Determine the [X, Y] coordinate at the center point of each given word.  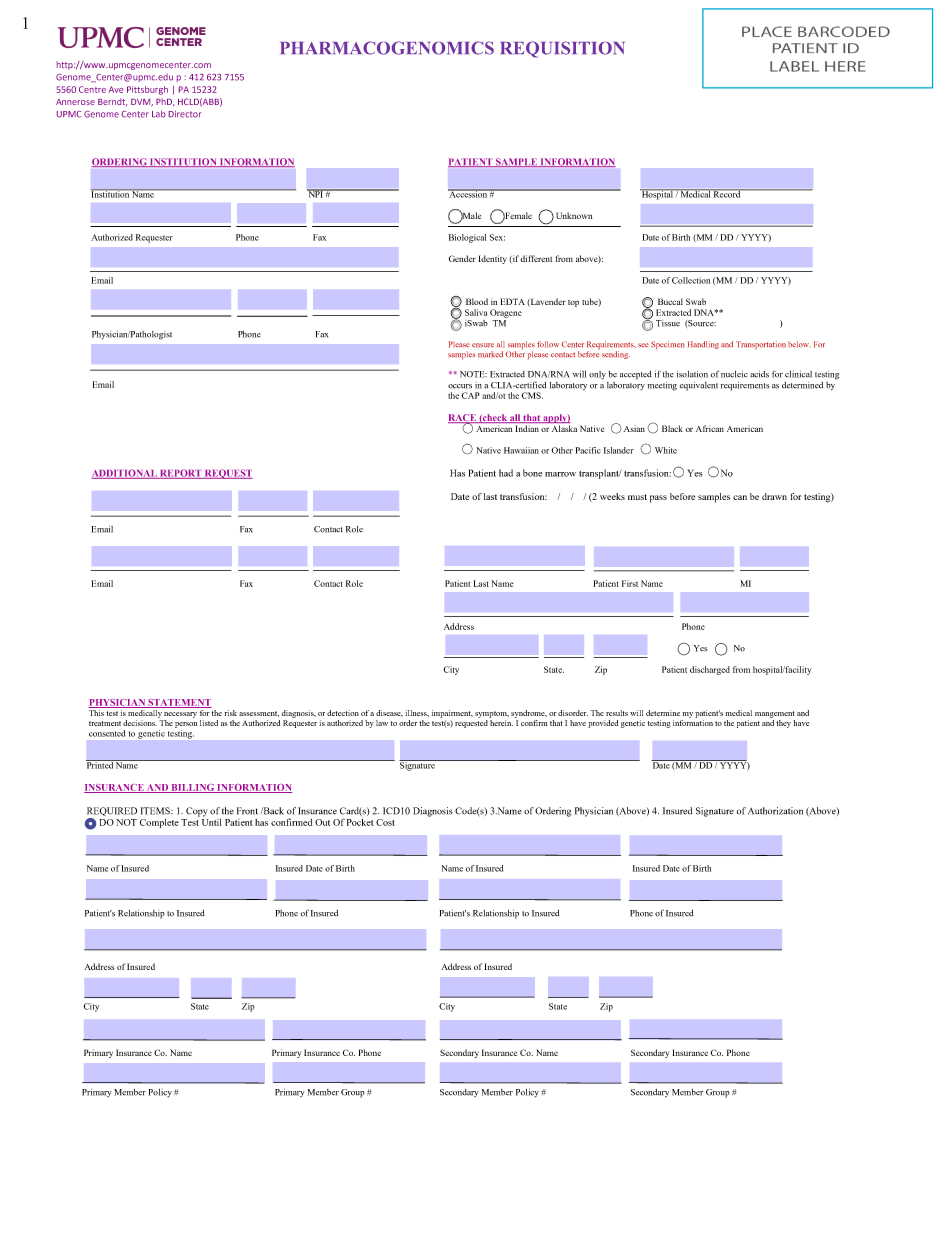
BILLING [192, 788]
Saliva [476, 312]
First [630, 583]
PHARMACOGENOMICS [387, 48]
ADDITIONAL [125, 474]
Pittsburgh [147, 90]
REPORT [180, 474]
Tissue [668, 323]
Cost [385, 822]
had [506, 473]
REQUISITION [563, 49]
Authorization [775, 811]
